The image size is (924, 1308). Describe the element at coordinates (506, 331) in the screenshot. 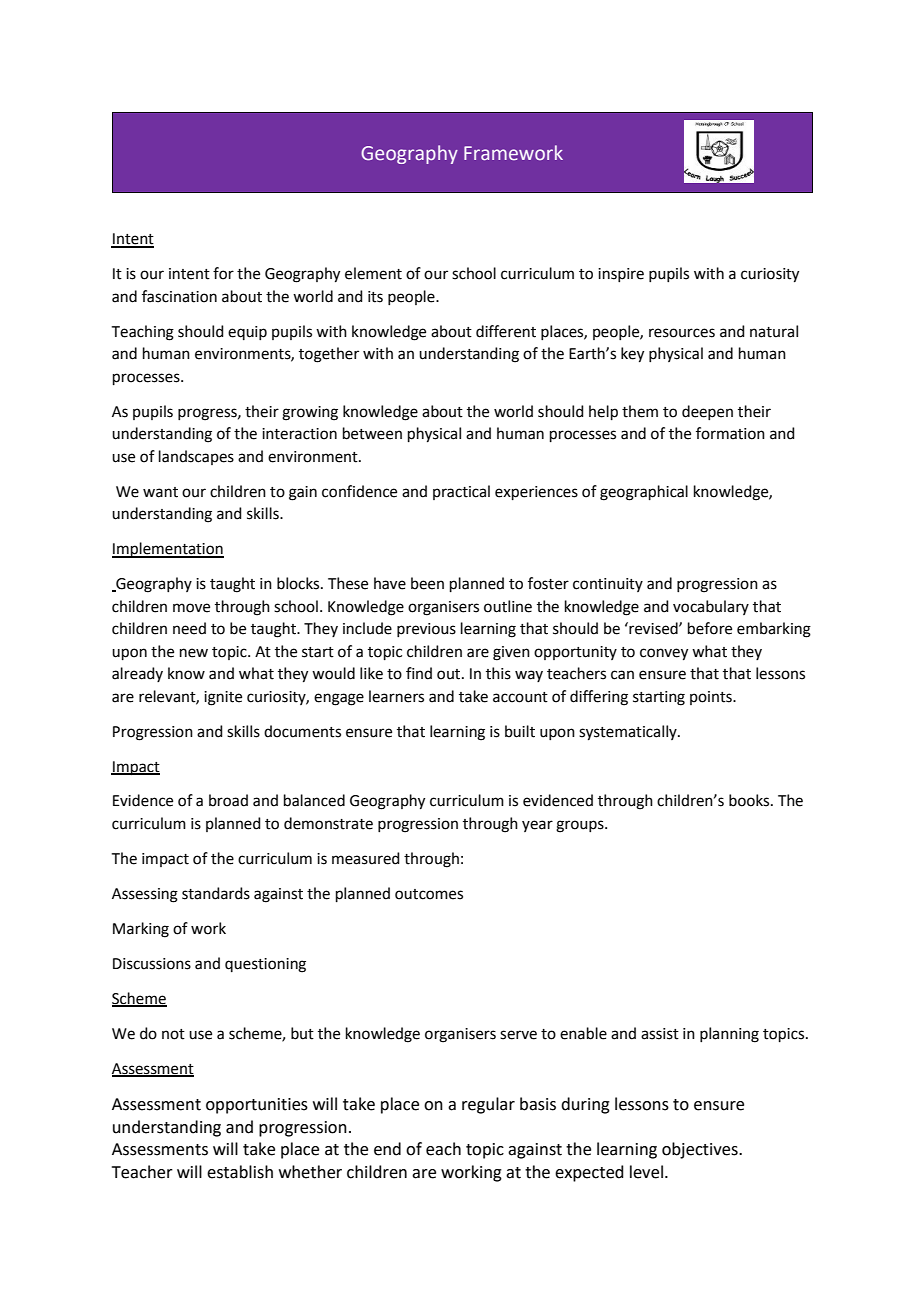

I see `different` at that location.
